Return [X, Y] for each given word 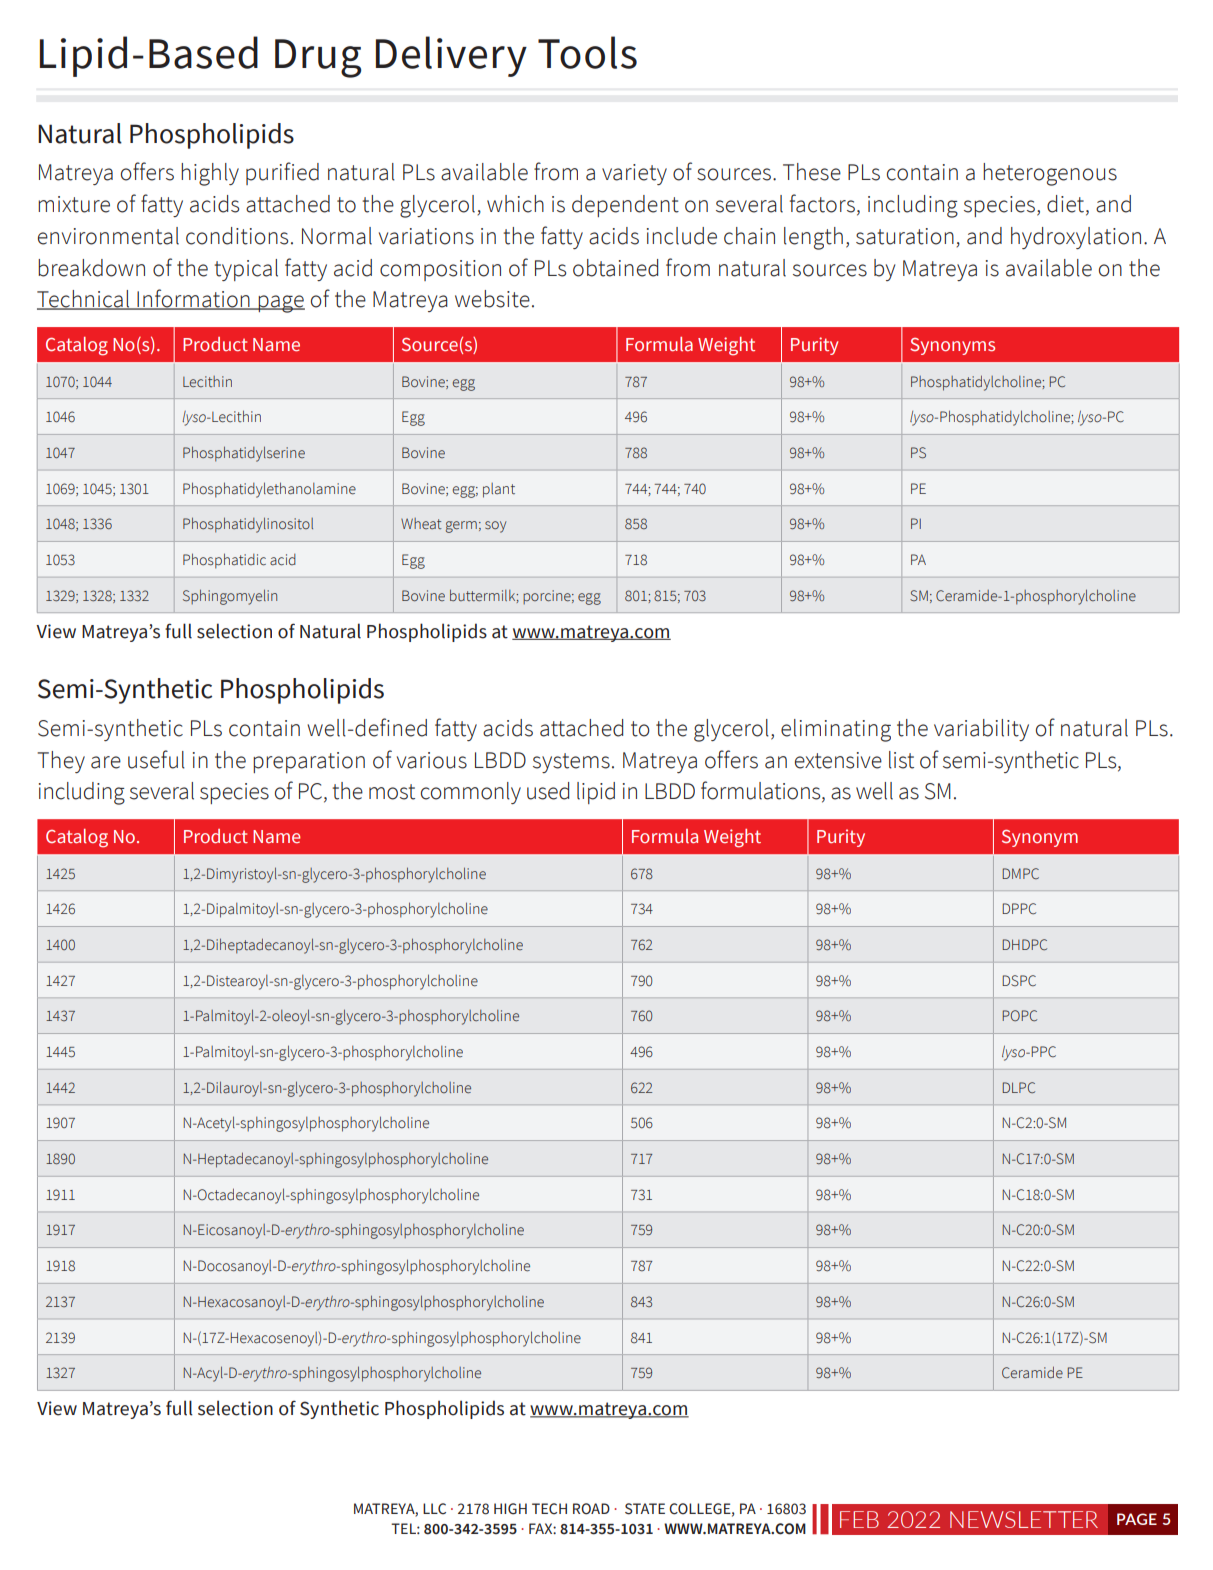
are [106, 762]
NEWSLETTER [1024, 1519]
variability [981, 730]
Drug [318, 58]
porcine [548, 597]
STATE [645, 1509]
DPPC [1019, 909]
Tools [587, 52]
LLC [434, 1509]
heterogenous [1050, 174]
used [548, 791]
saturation [905, 236]
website [492, 299]
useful [156, 759]
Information [193, 299]
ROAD [591, 1509]
